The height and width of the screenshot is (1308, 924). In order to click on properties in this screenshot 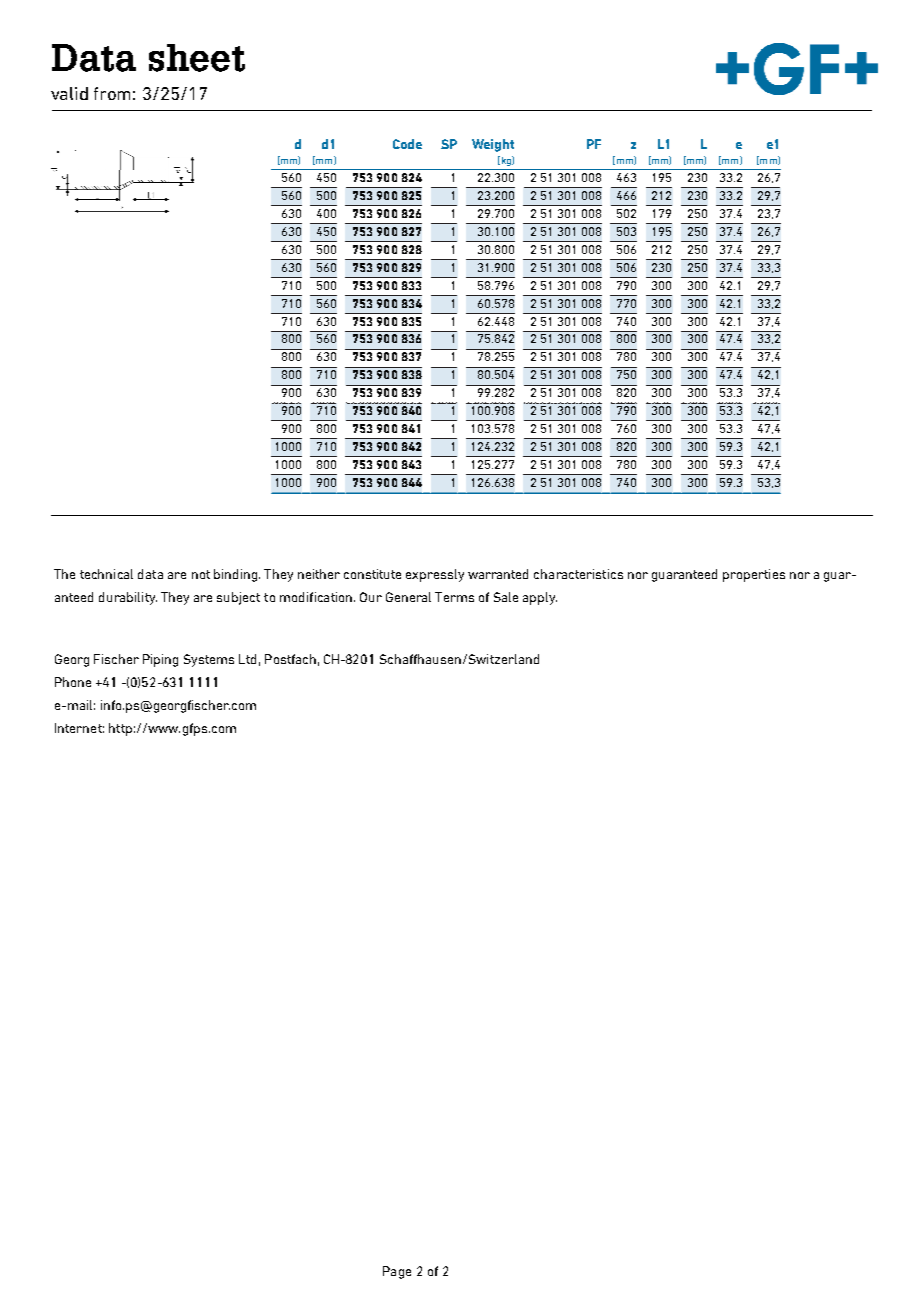, I will do `click(754, 575)`.
